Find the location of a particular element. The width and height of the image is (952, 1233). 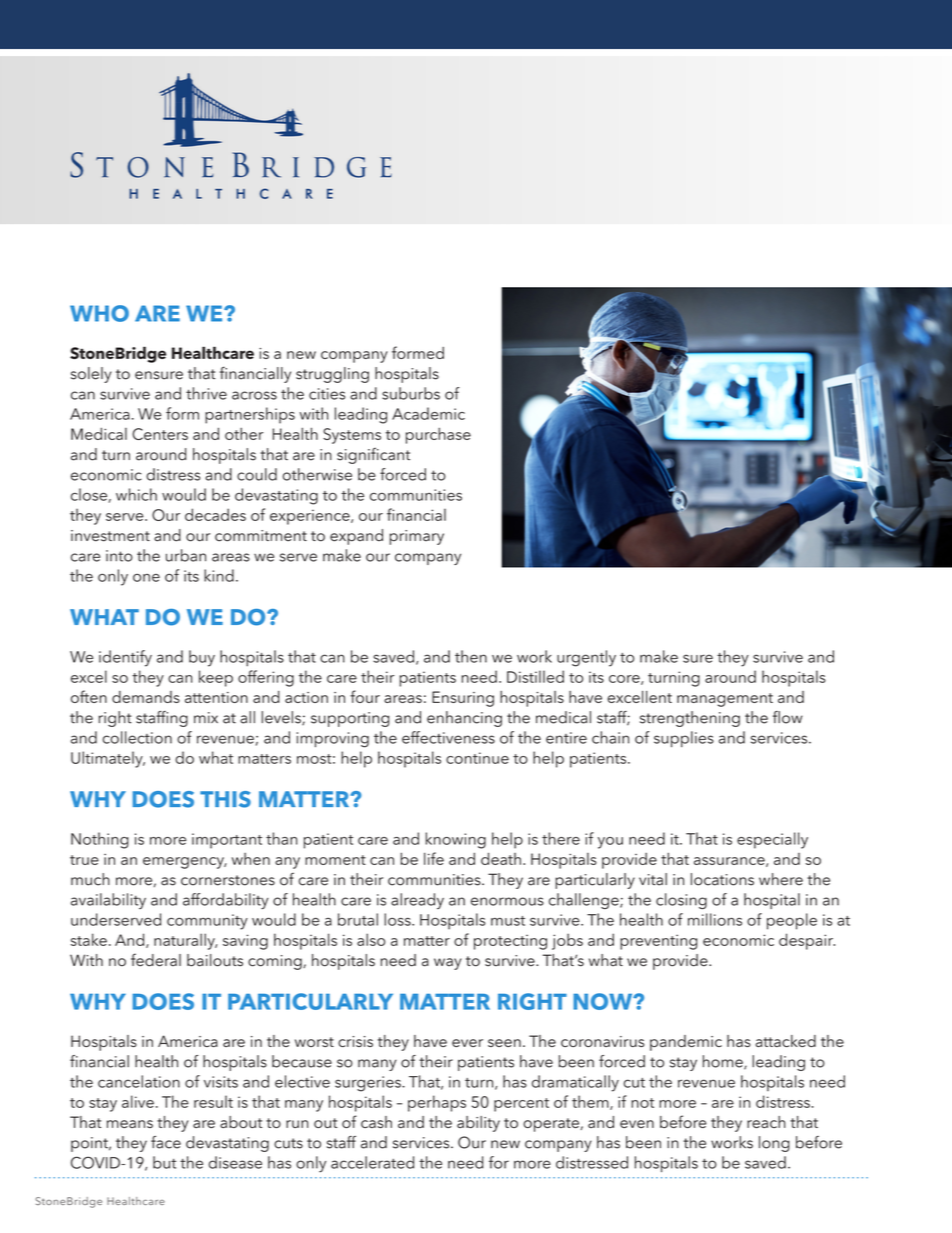

millions is located at coordinates (715, 919).
